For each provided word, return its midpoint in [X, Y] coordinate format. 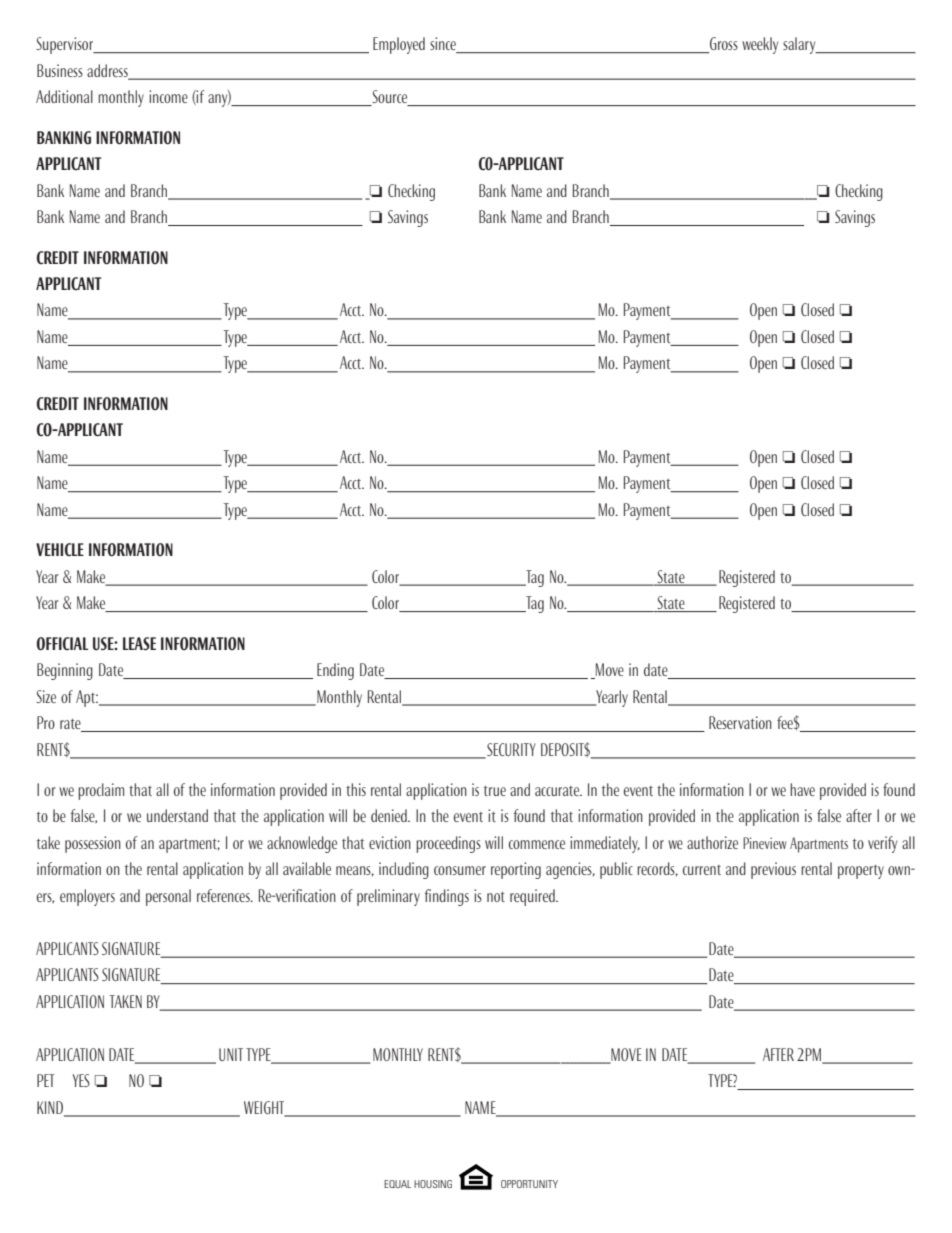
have [802, 789]
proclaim [101, 791]
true [495, 790]
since [444, 45]
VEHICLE [60, 550]
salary [800, 45]
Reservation [740, 722]
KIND [51, 1108]
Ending [335, 671]
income [168, 96]
